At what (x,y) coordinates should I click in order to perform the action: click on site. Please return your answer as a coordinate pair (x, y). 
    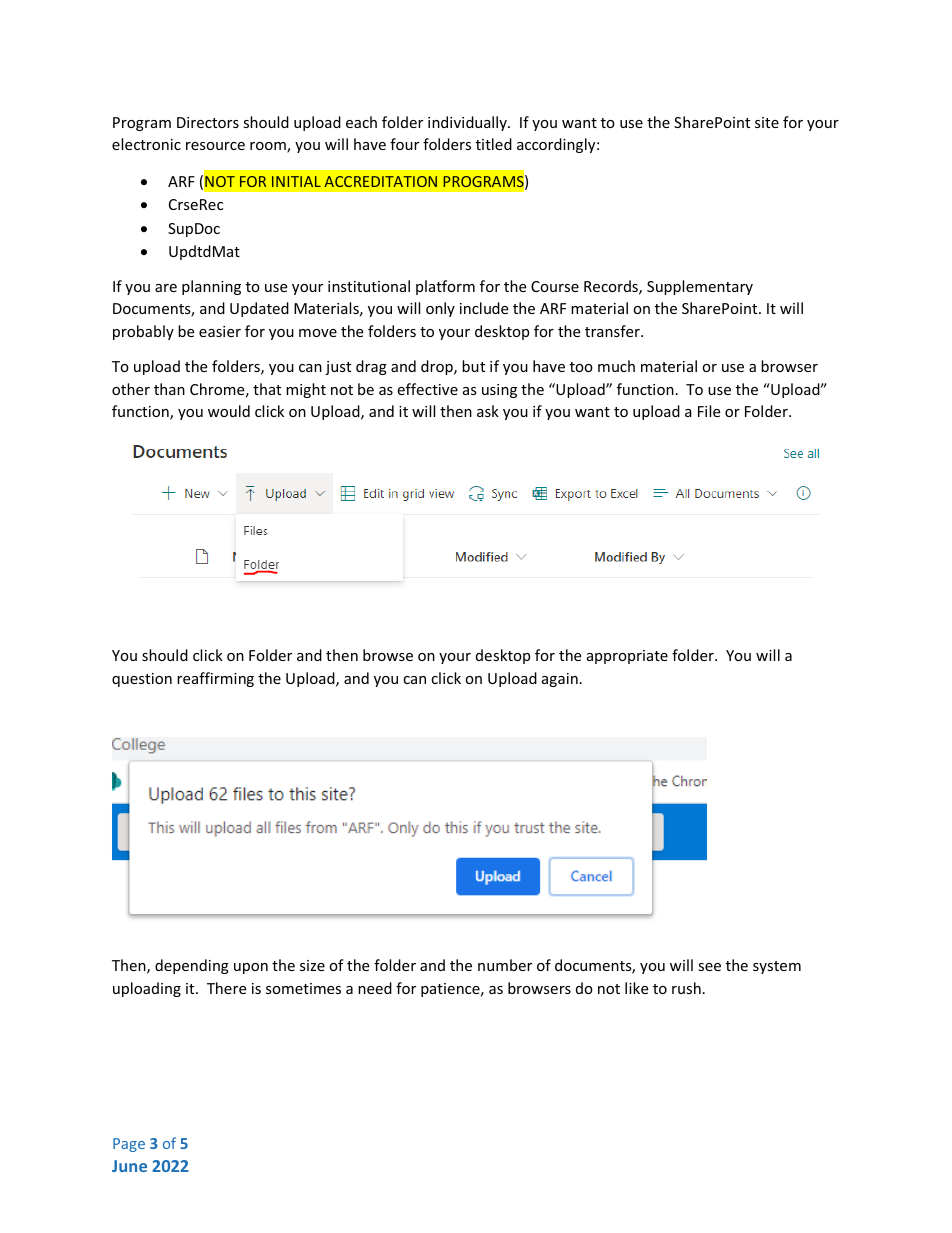
    Looking at the image, I should click on (767, 122).
